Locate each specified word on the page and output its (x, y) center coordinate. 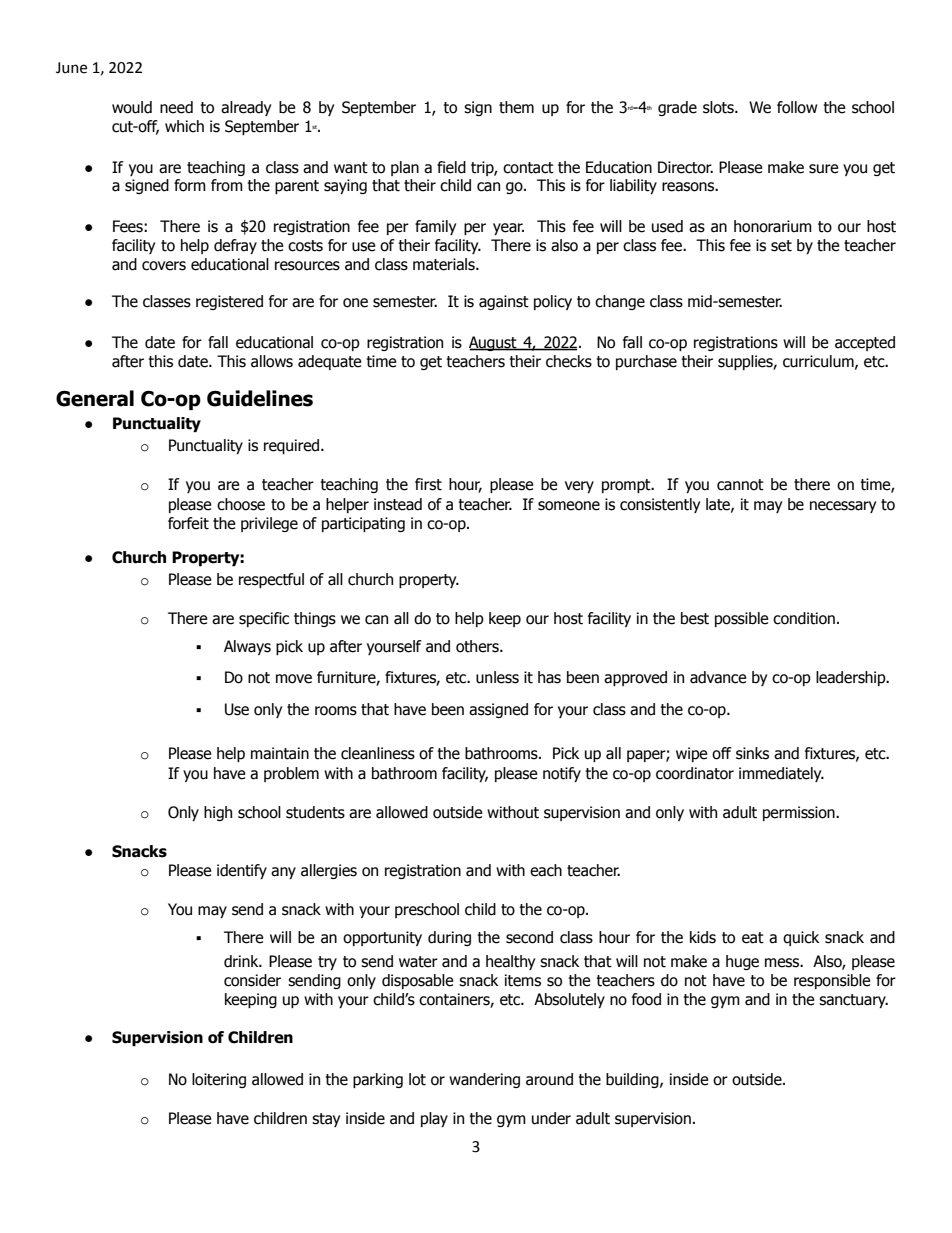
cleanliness (378, 753)
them (516, 107)
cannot (740, 485)
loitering (219, 1080)
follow (797, 107)
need (176, 107)
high (218, 813)
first (428, 484)
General (95, 398)
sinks (752, 753)
